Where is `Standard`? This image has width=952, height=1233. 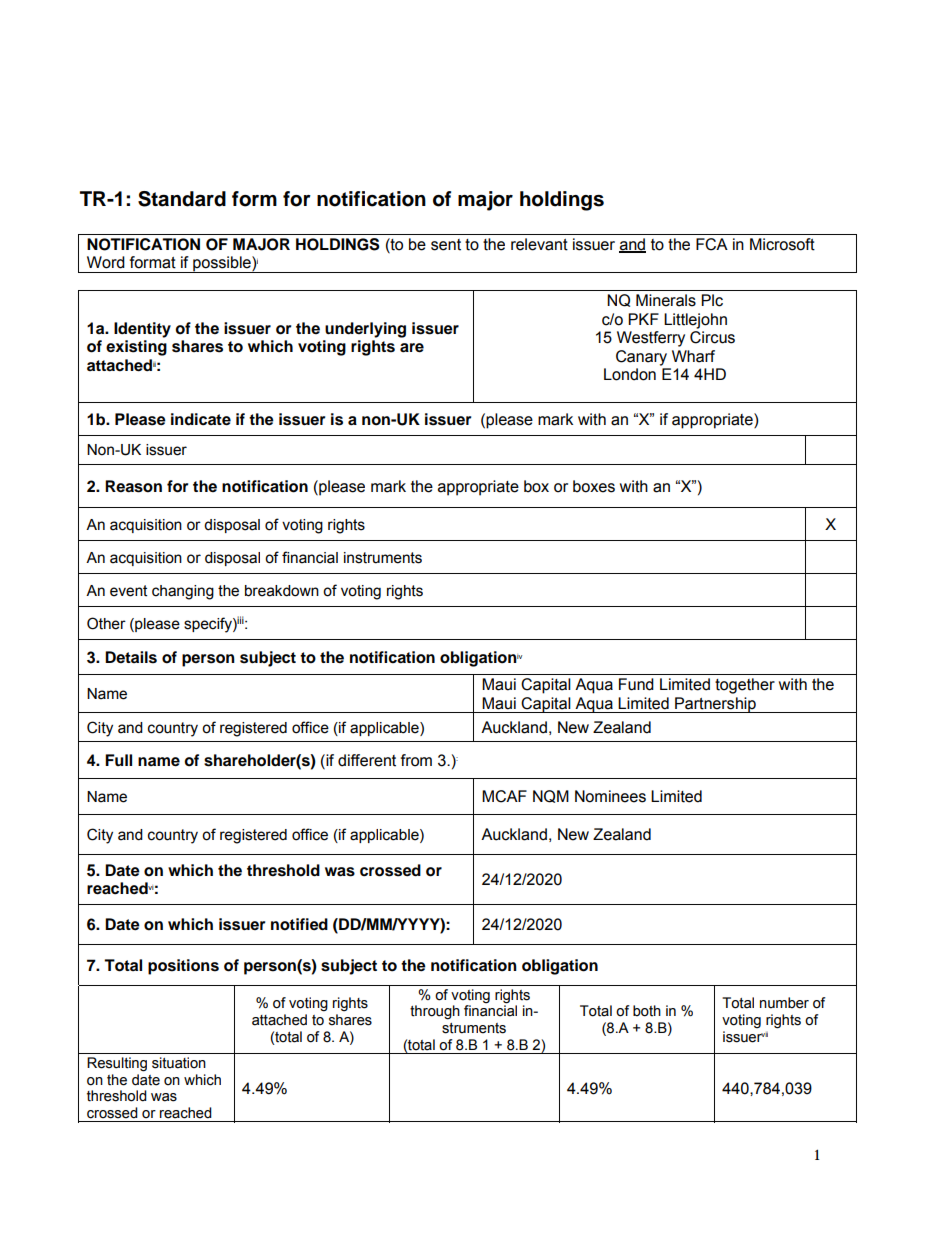
Standard is located at coordinates (182, 199).
